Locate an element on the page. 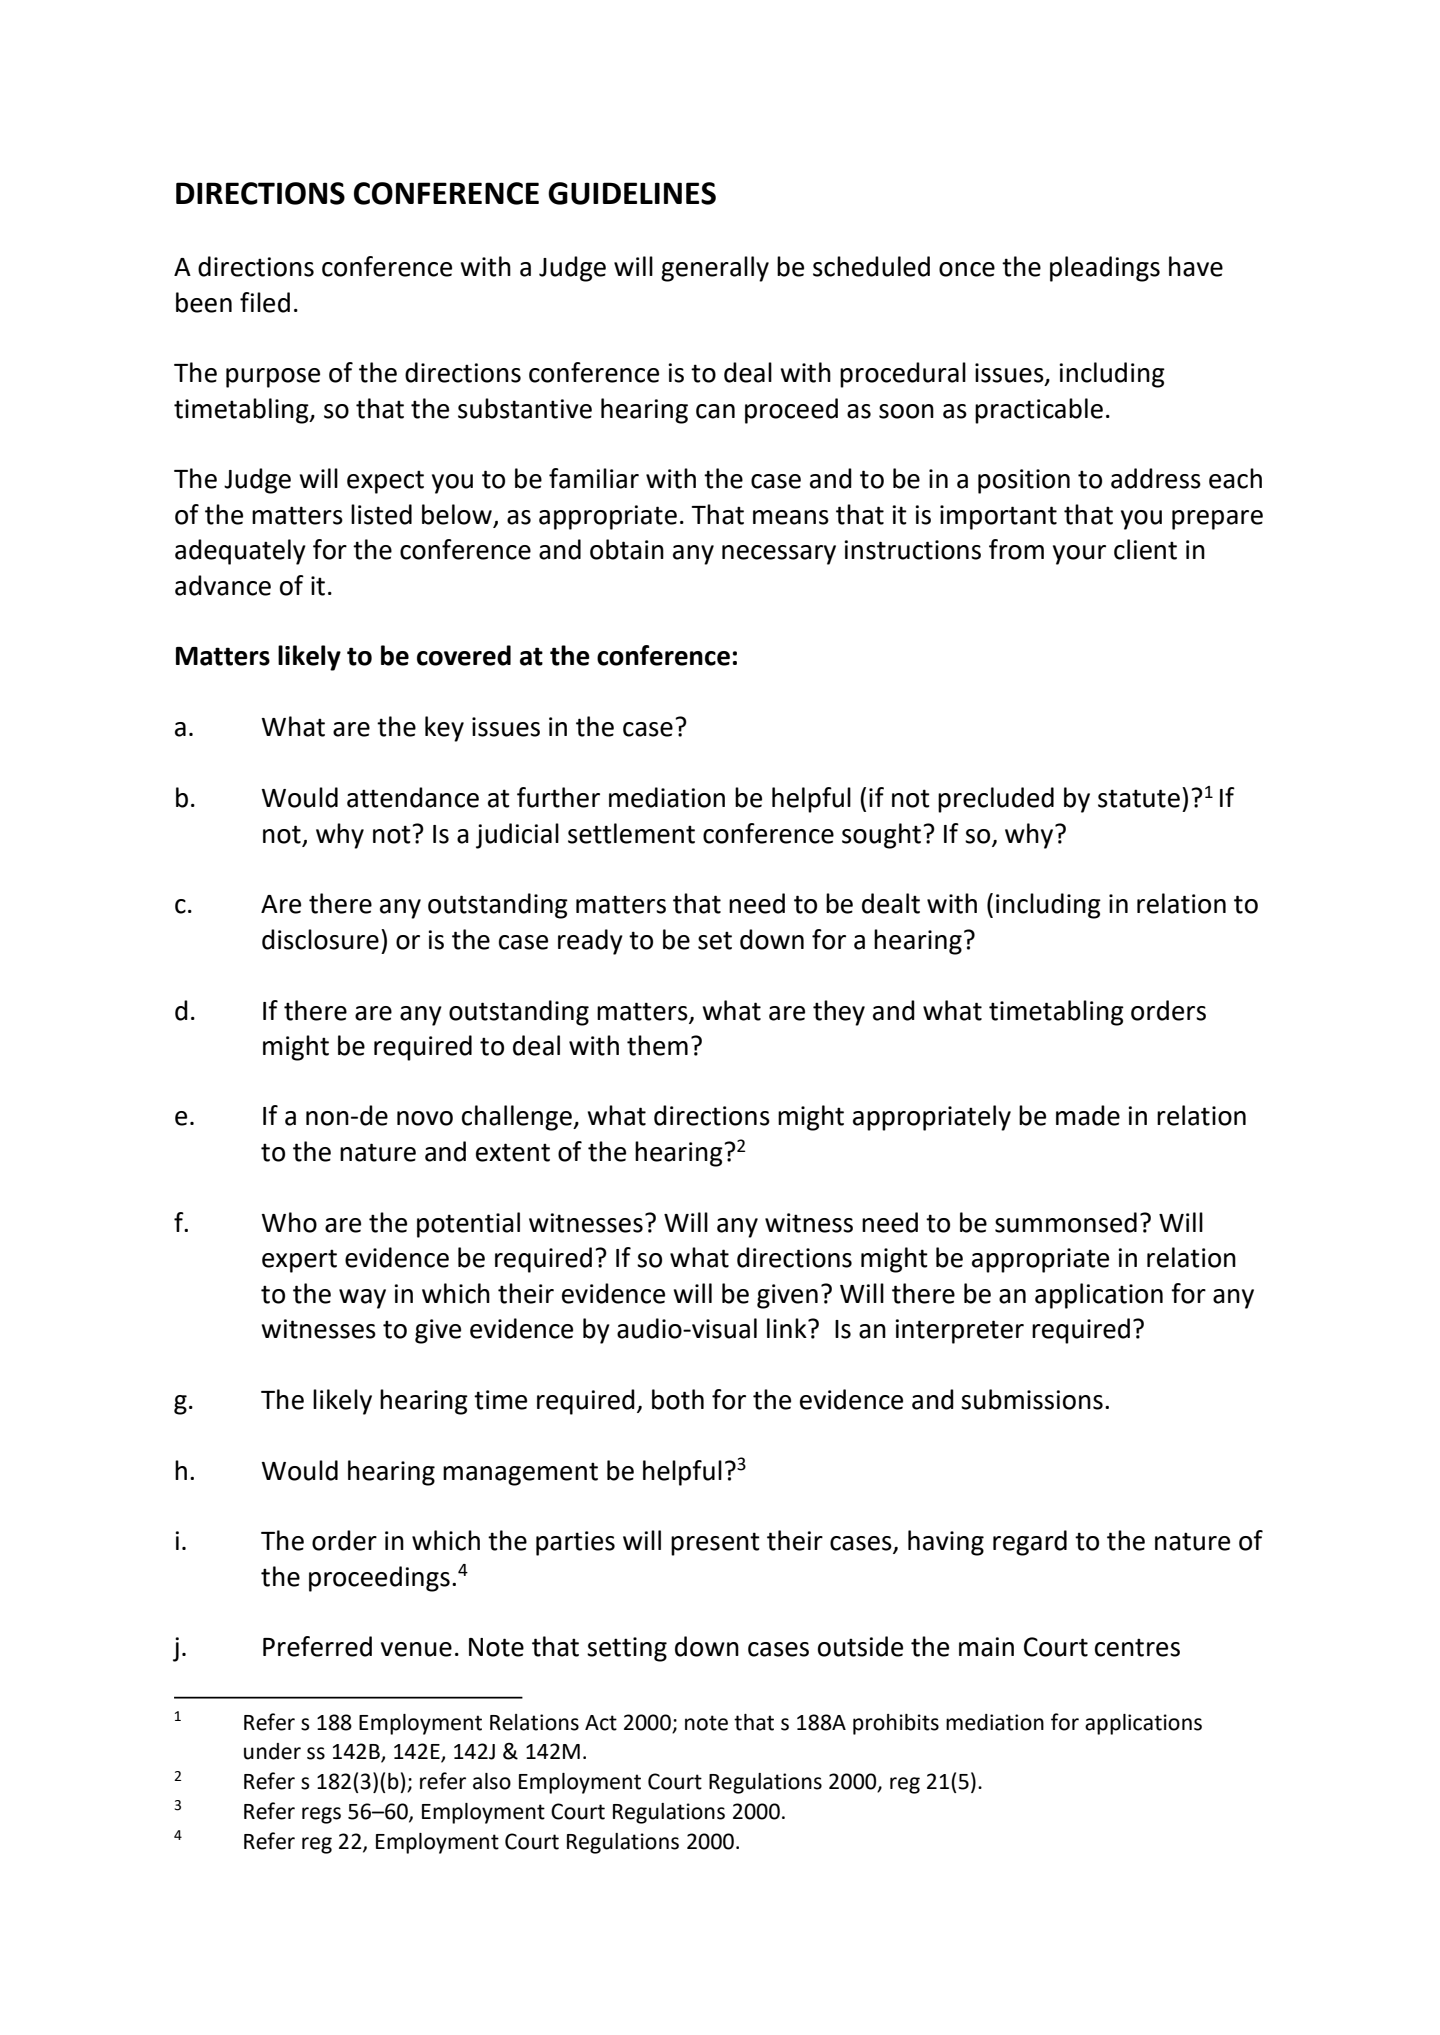  under is located at coordinates (272, 1751).
